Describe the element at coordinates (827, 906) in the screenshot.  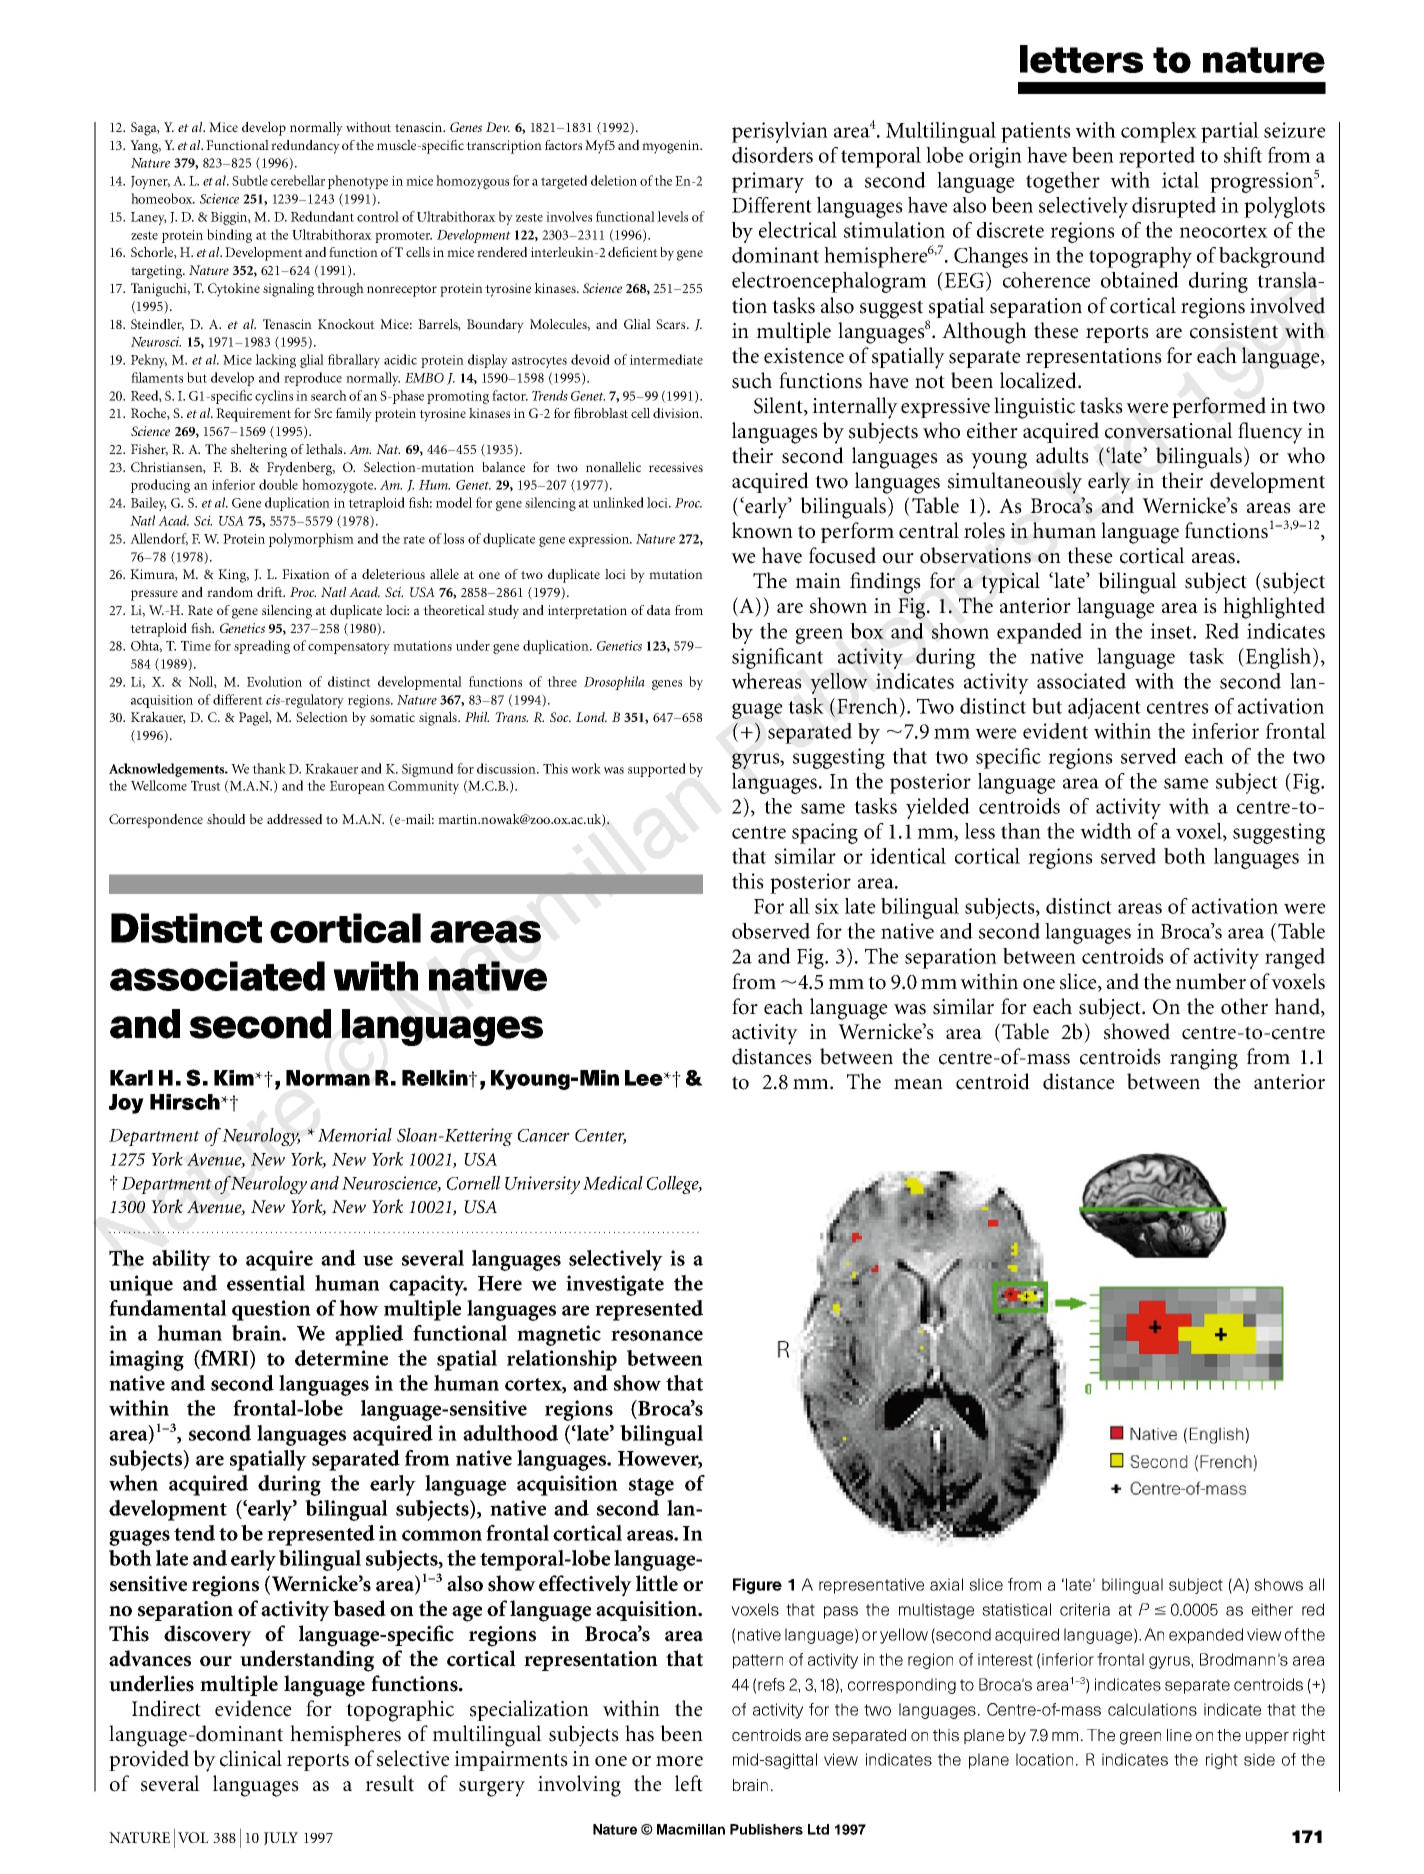
I see `six` at that location.
